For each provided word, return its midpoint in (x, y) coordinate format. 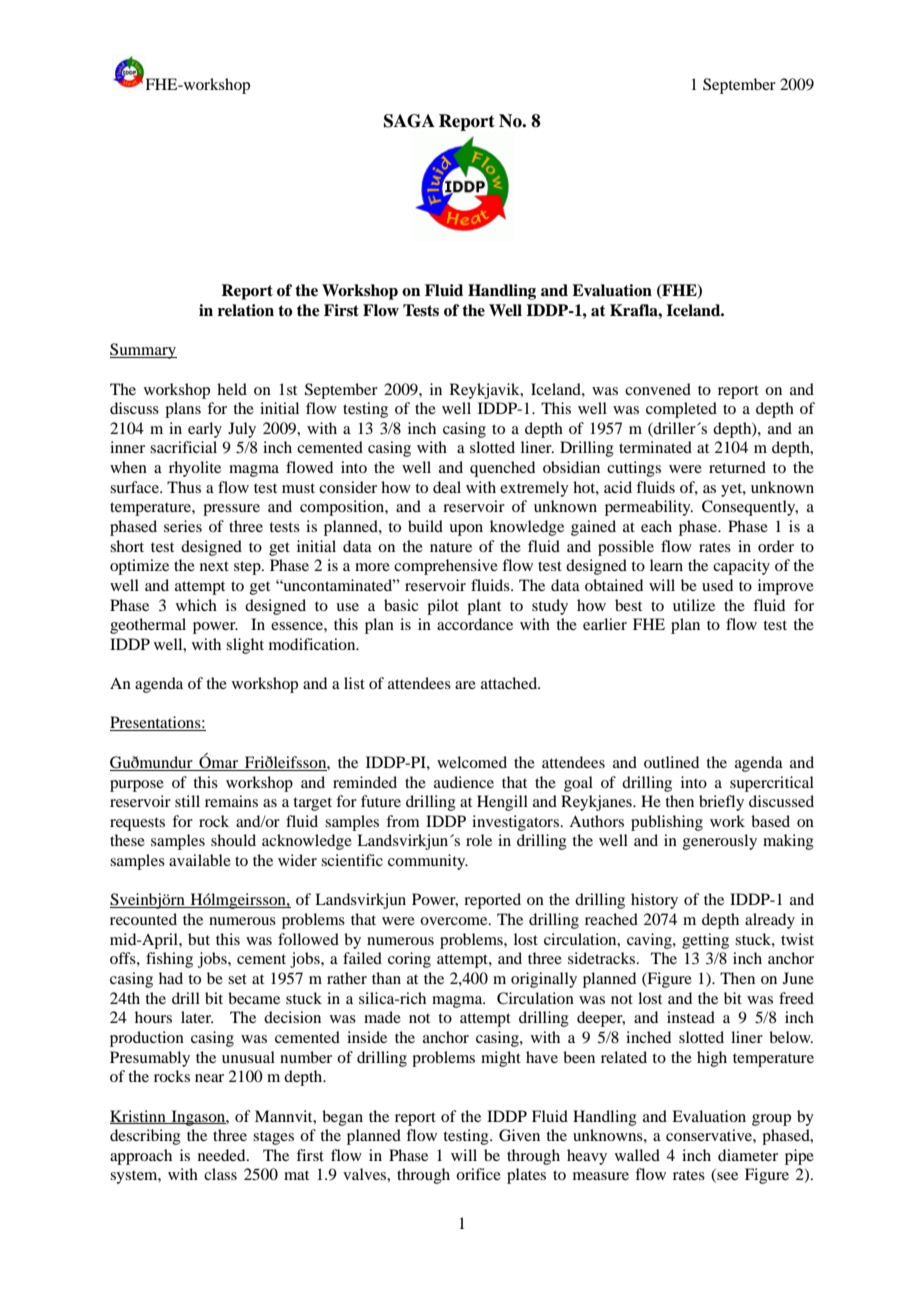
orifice (478, 1174)
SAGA (409, 121)
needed (223, 1155)
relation (246, 310)
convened (658, 389)
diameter (748, 1155)
